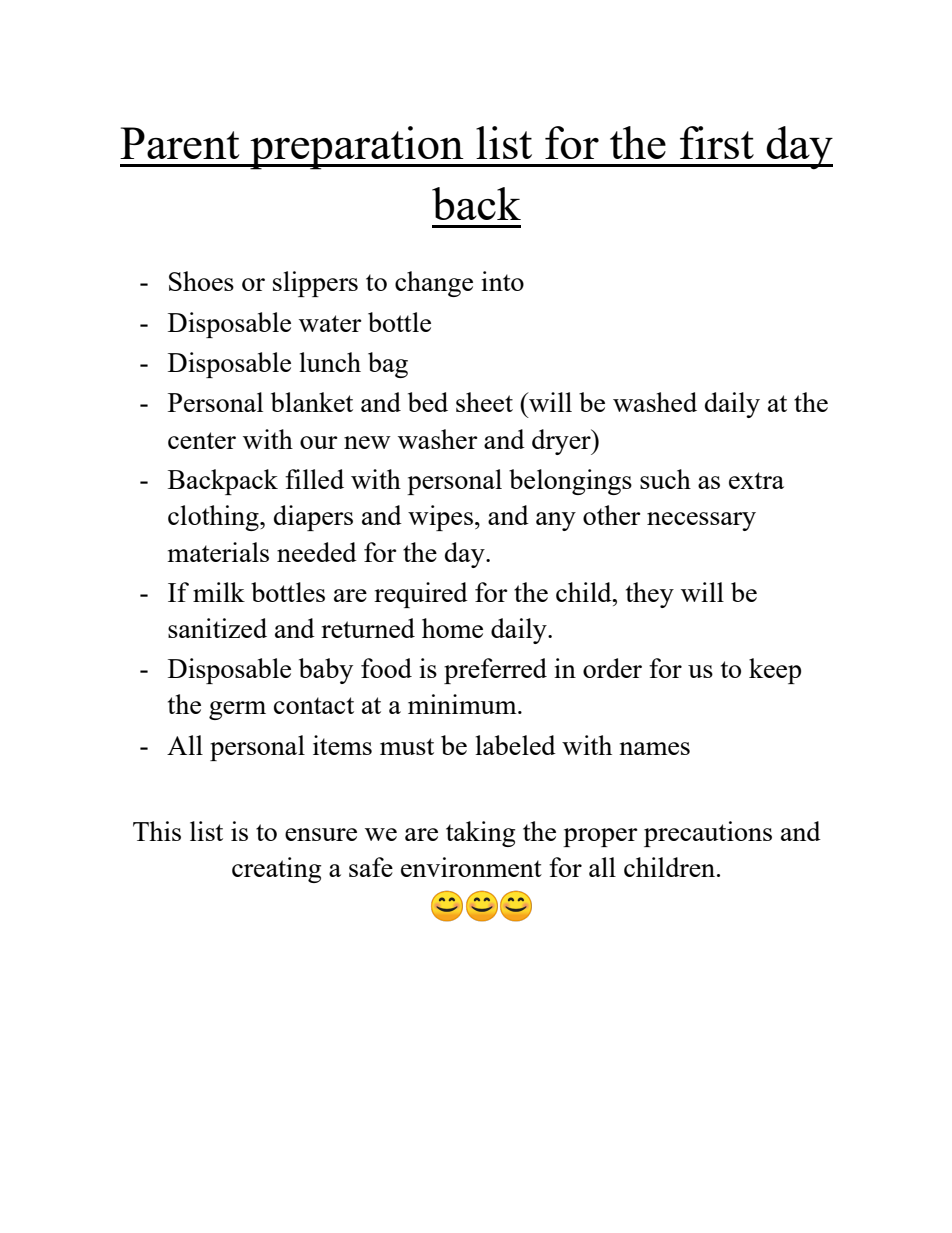  I want to click on taking, so click(480, 834).
